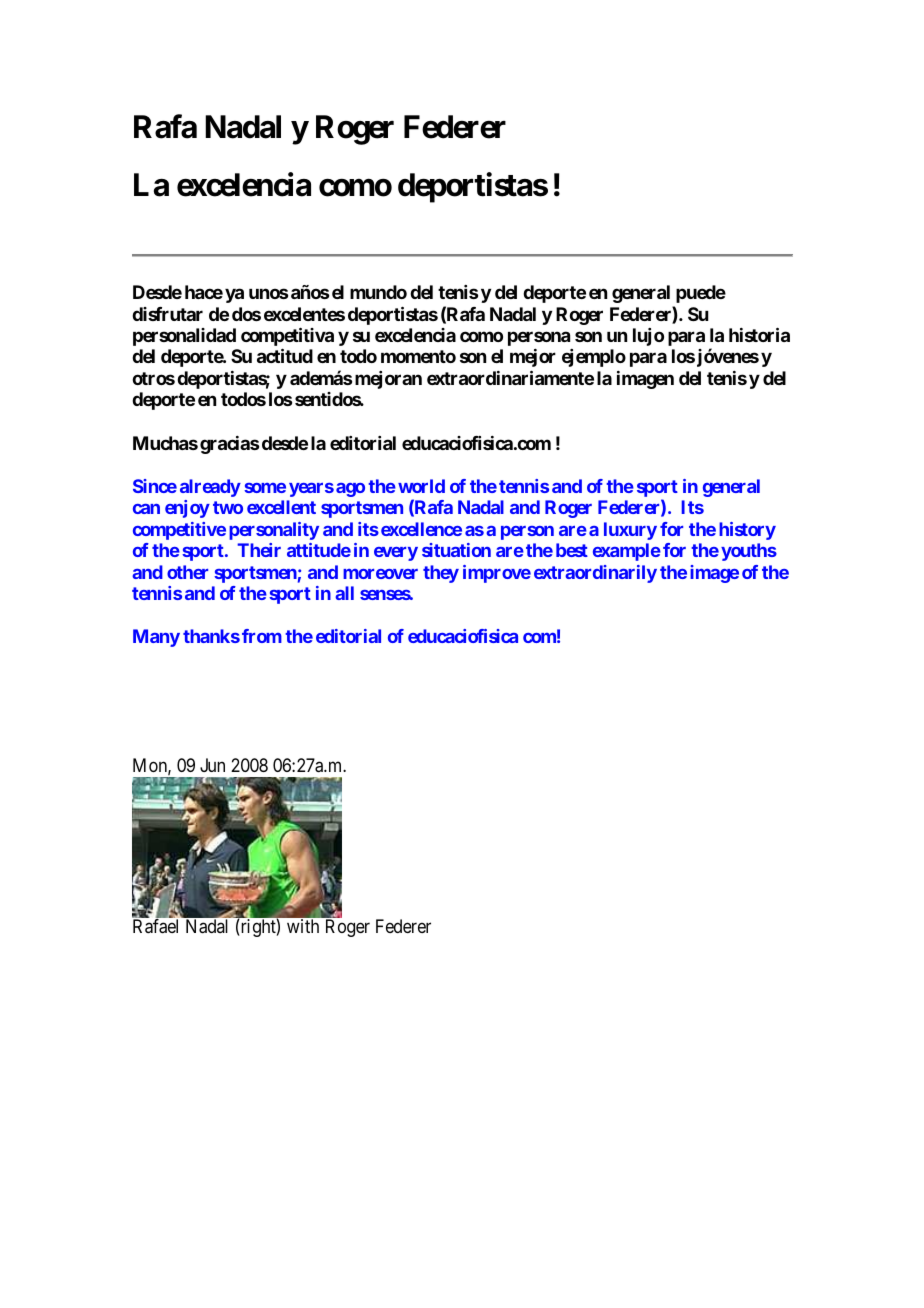 The image size is (924, 1308). Describe the element at coordinates (497, 574) in the screenshot. I see `improve` at that location.
